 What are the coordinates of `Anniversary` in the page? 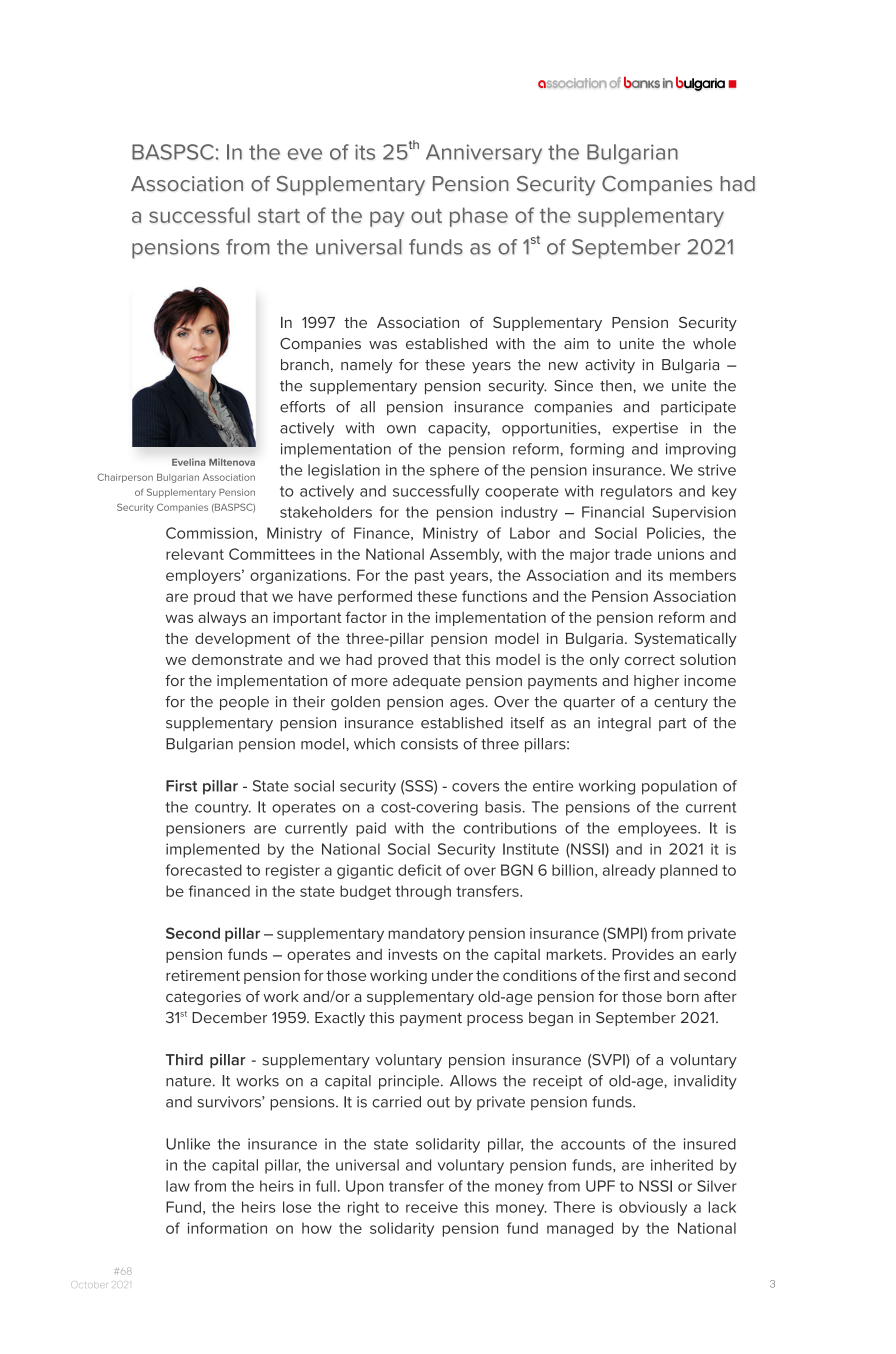 It's located at (484, 154).
